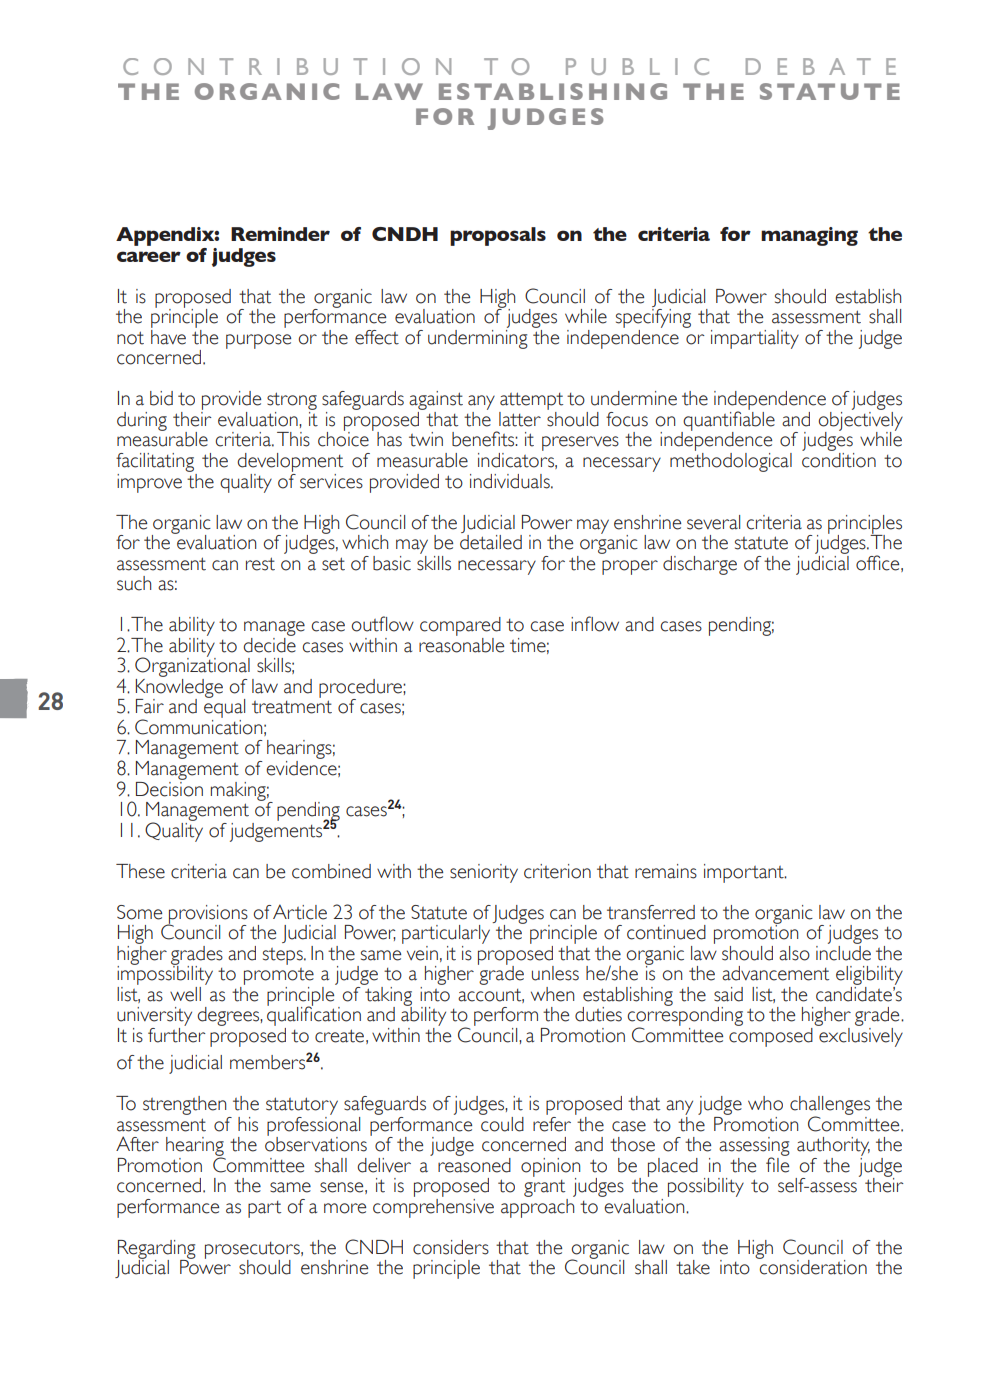 The height and width of the image is (1397, 990). I want to click on considers, so click(451, 1247).
